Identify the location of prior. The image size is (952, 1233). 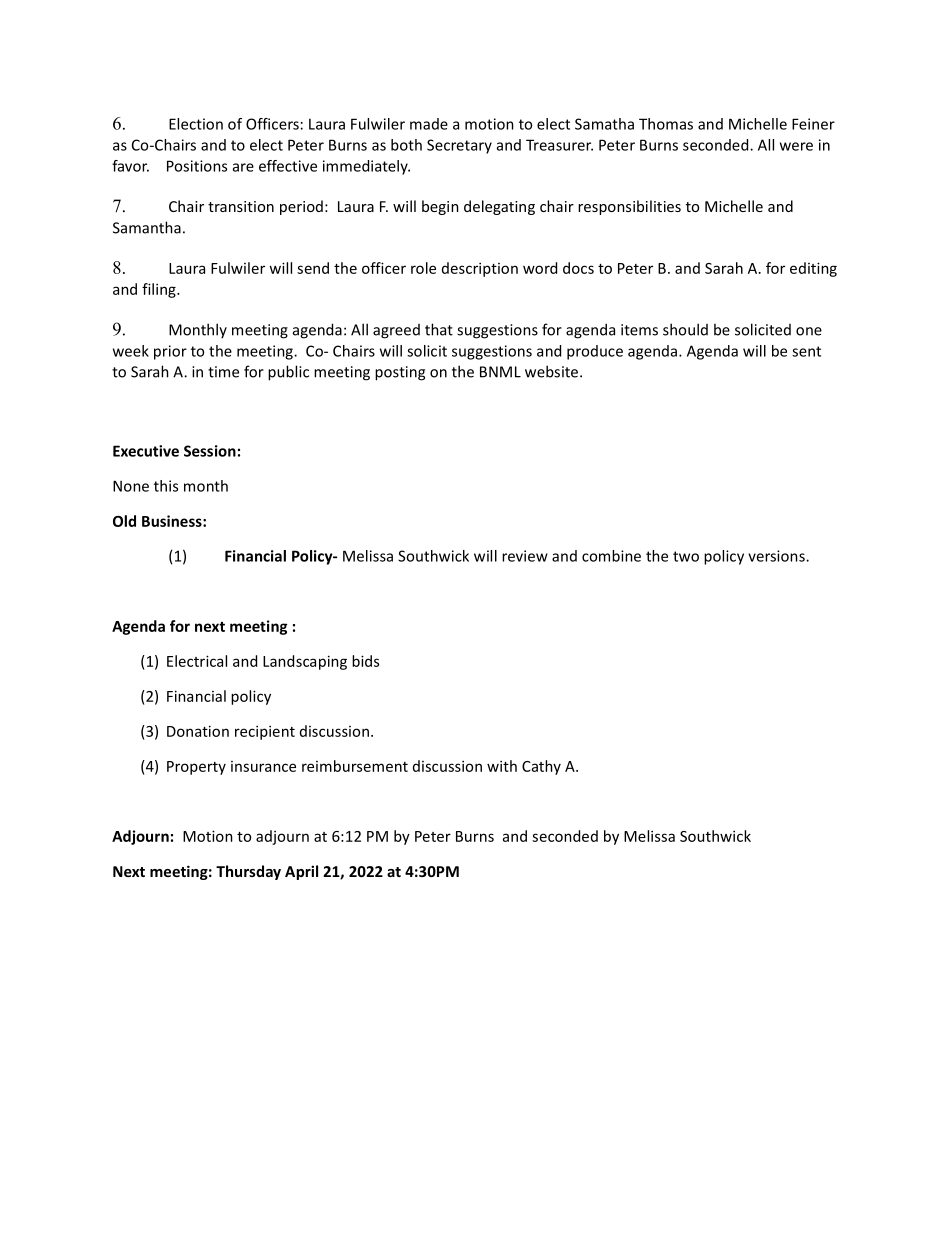
(170, 352).
